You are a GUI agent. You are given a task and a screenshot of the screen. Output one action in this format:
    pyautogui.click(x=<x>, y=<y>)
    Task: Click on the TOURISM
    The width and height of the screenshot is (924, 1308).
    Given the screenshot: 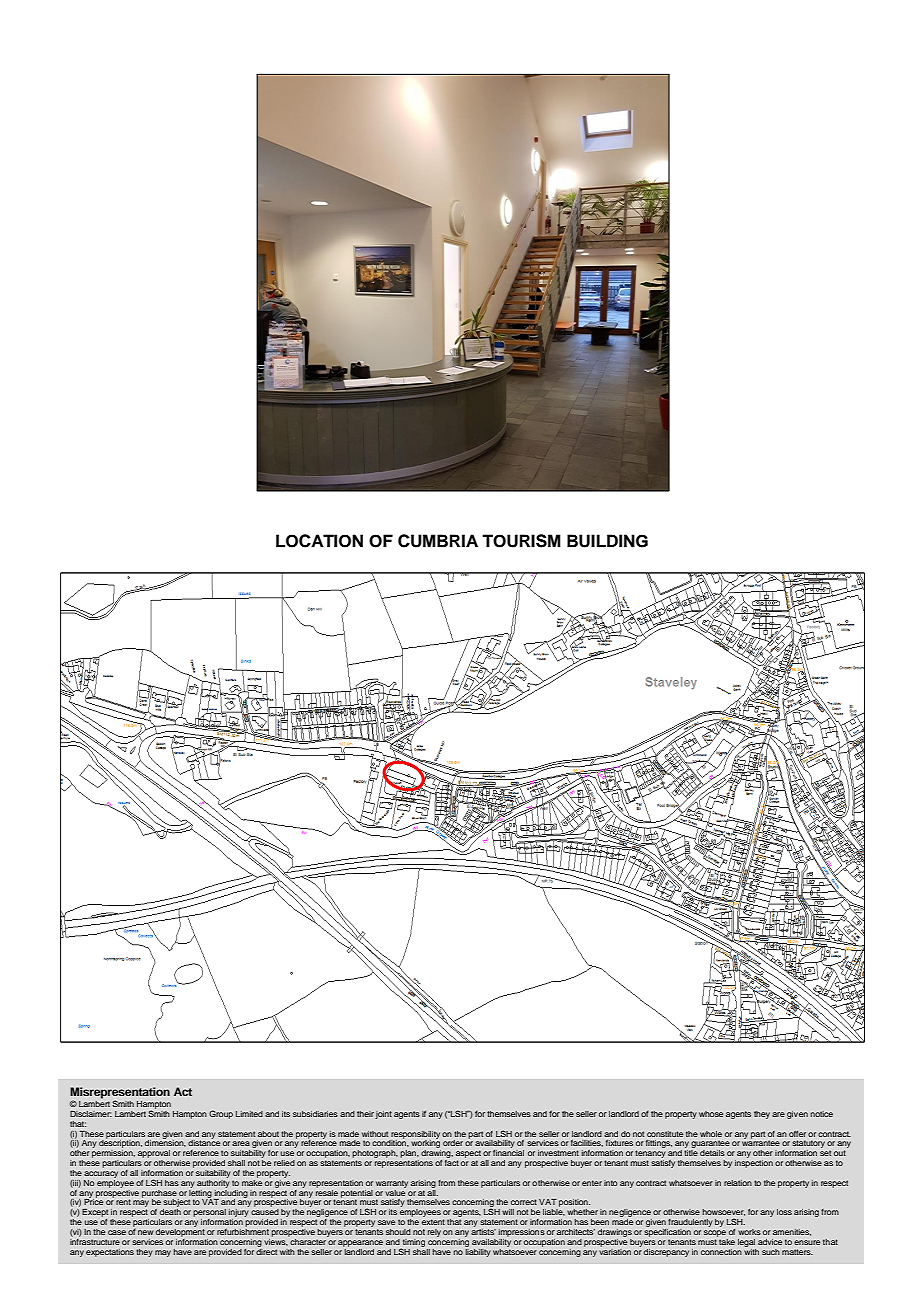 What is the action you would take?
    pyautogui.click(x=521, y=541)
